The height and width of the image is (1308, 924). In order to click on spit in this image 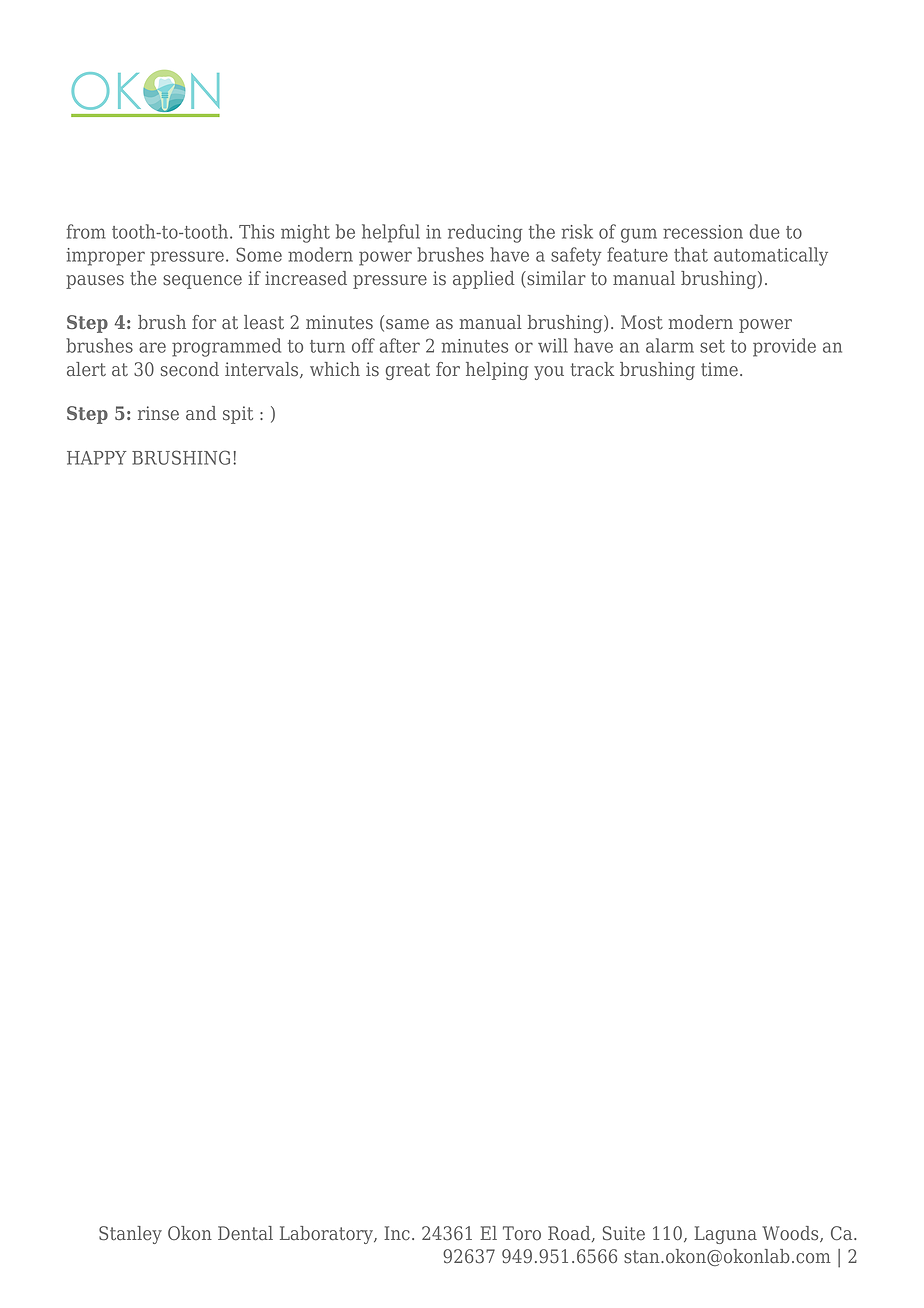, I will do `click(238, 415)`.
